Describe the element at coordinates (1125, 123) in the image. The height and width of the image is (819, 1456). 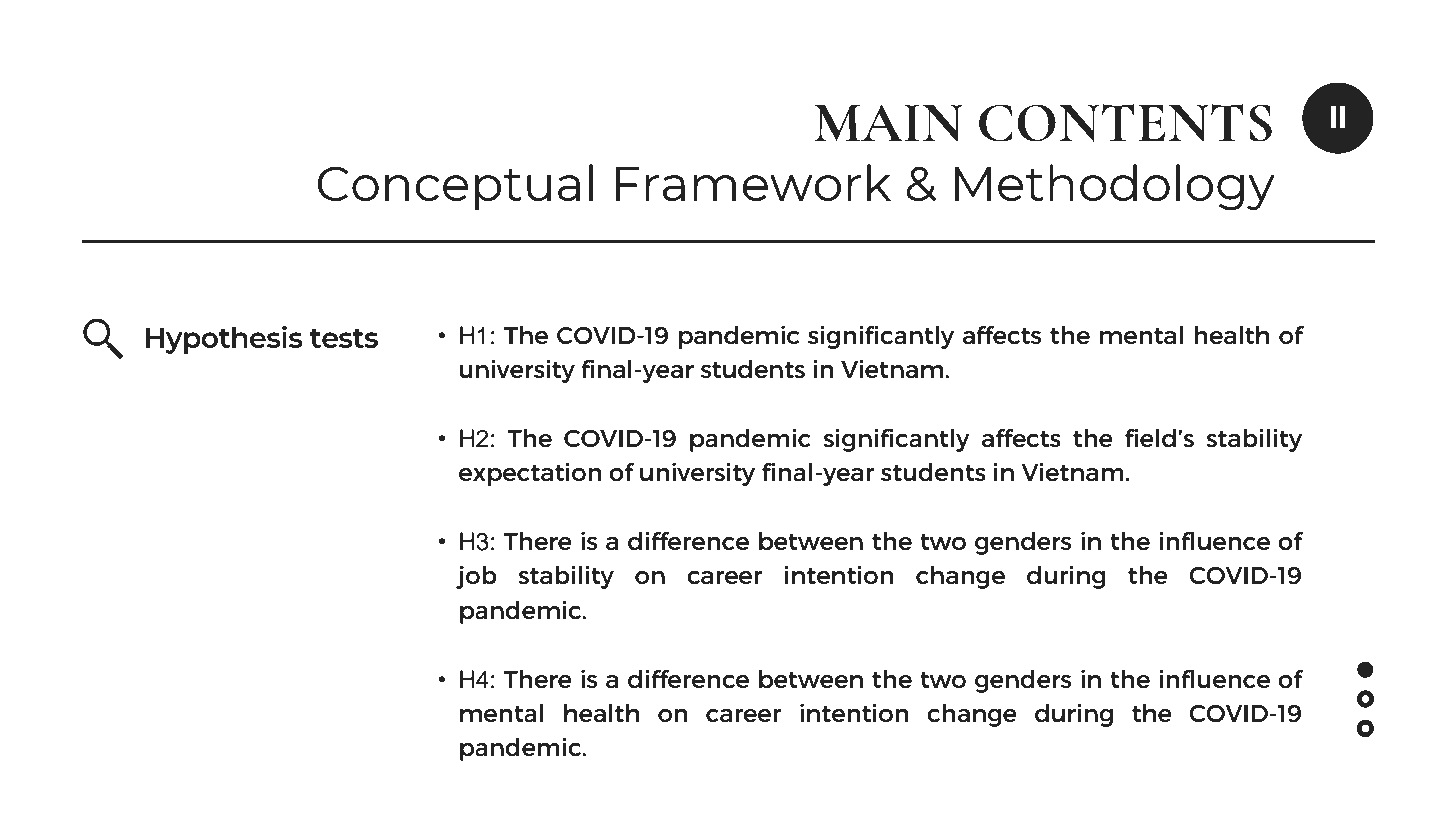
I see `CONTENTS` at that location.
